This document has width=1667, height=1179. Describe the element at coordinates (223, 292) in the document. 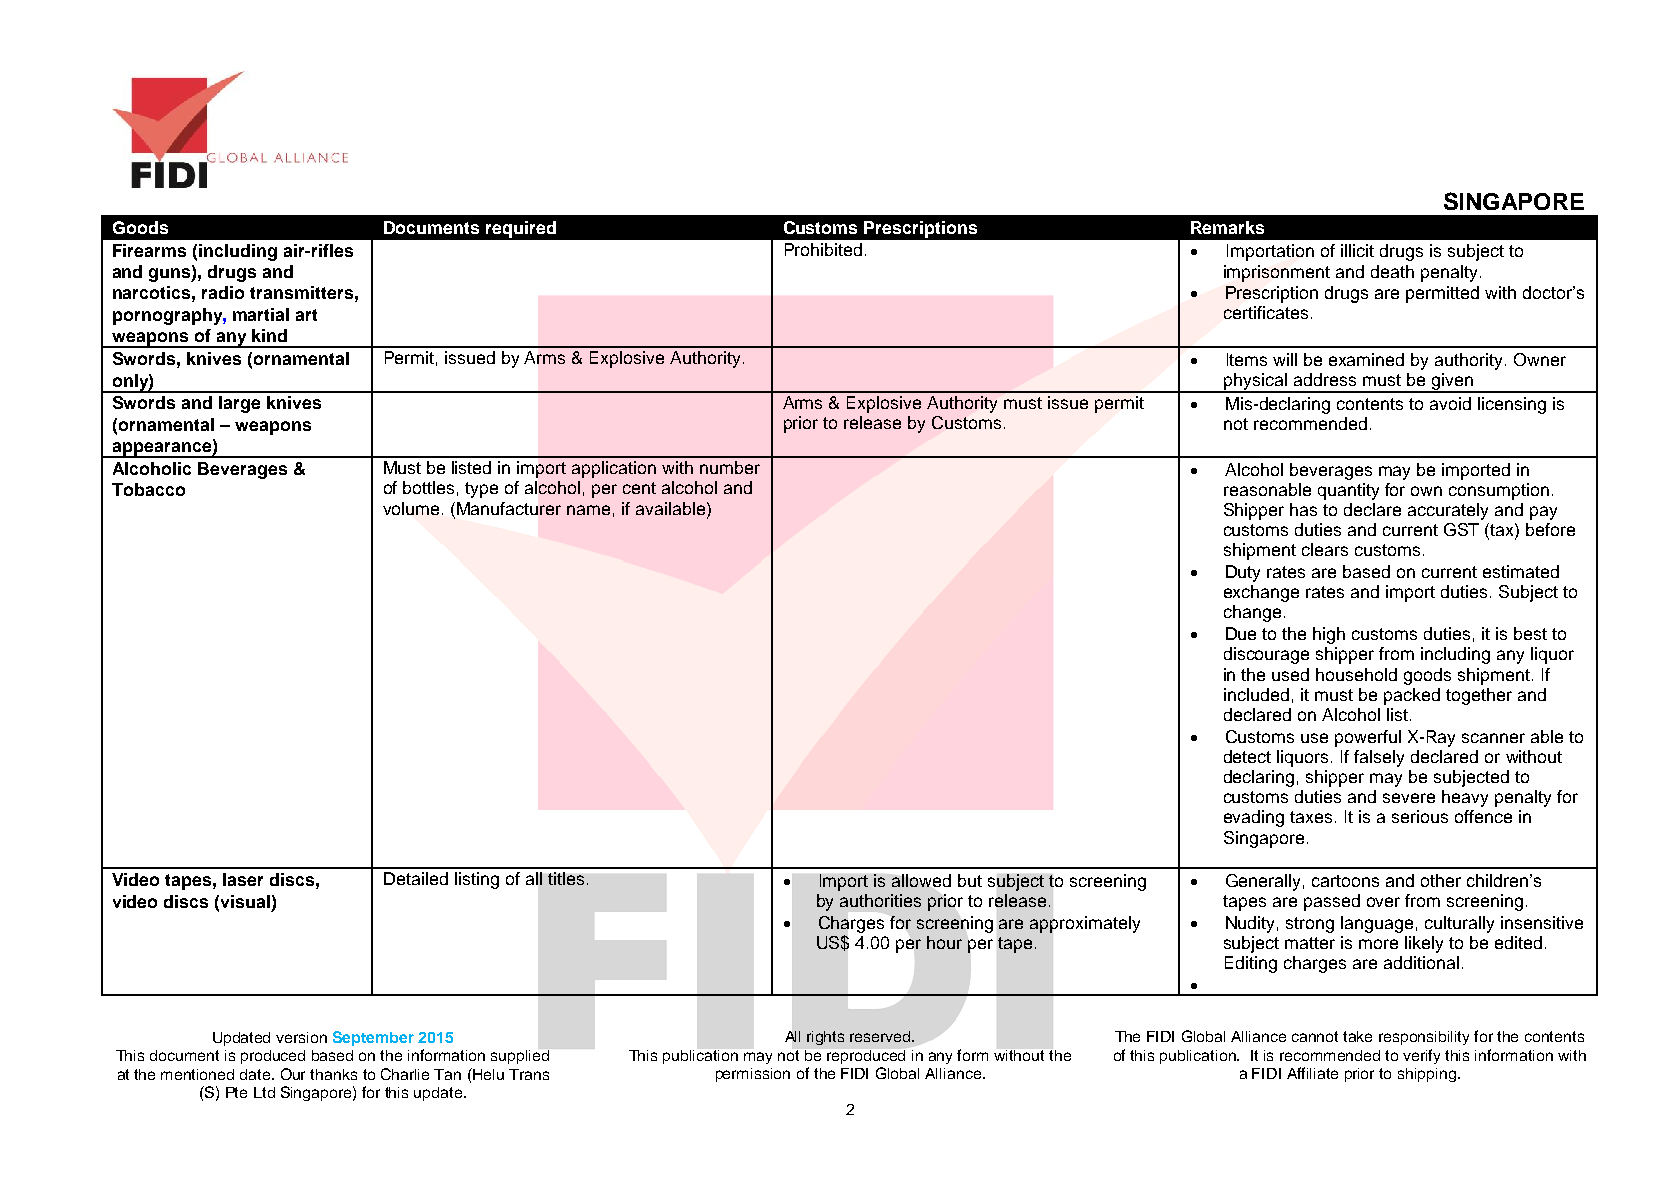

I see `radio` at that location.
